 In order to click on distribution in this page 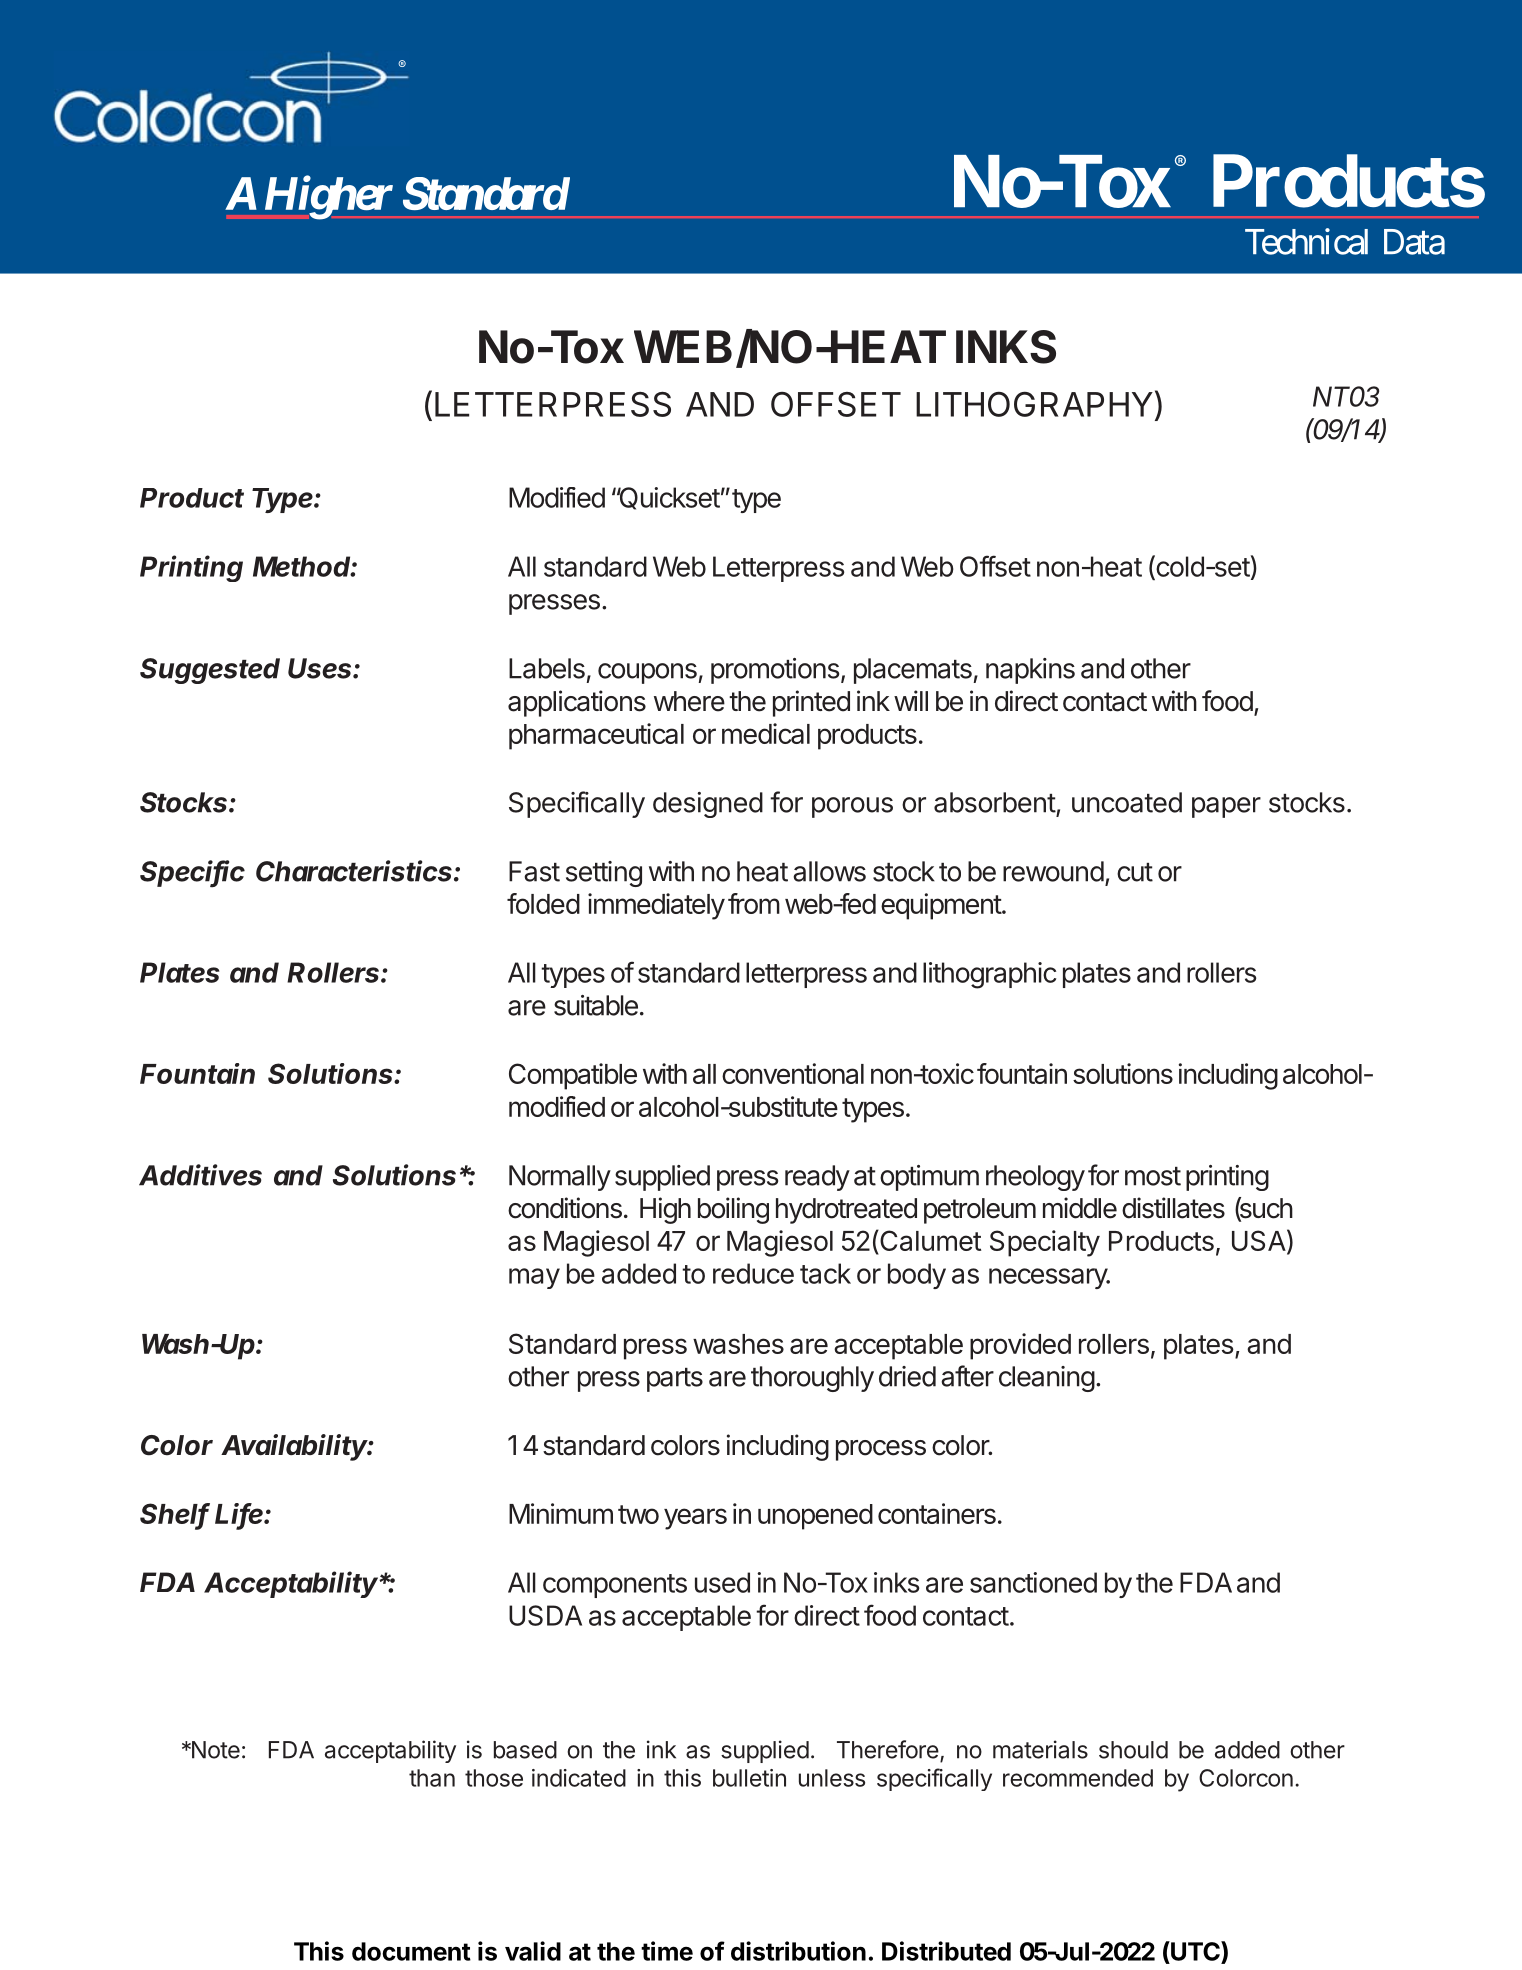, I will do `click(798, 1951)`.
